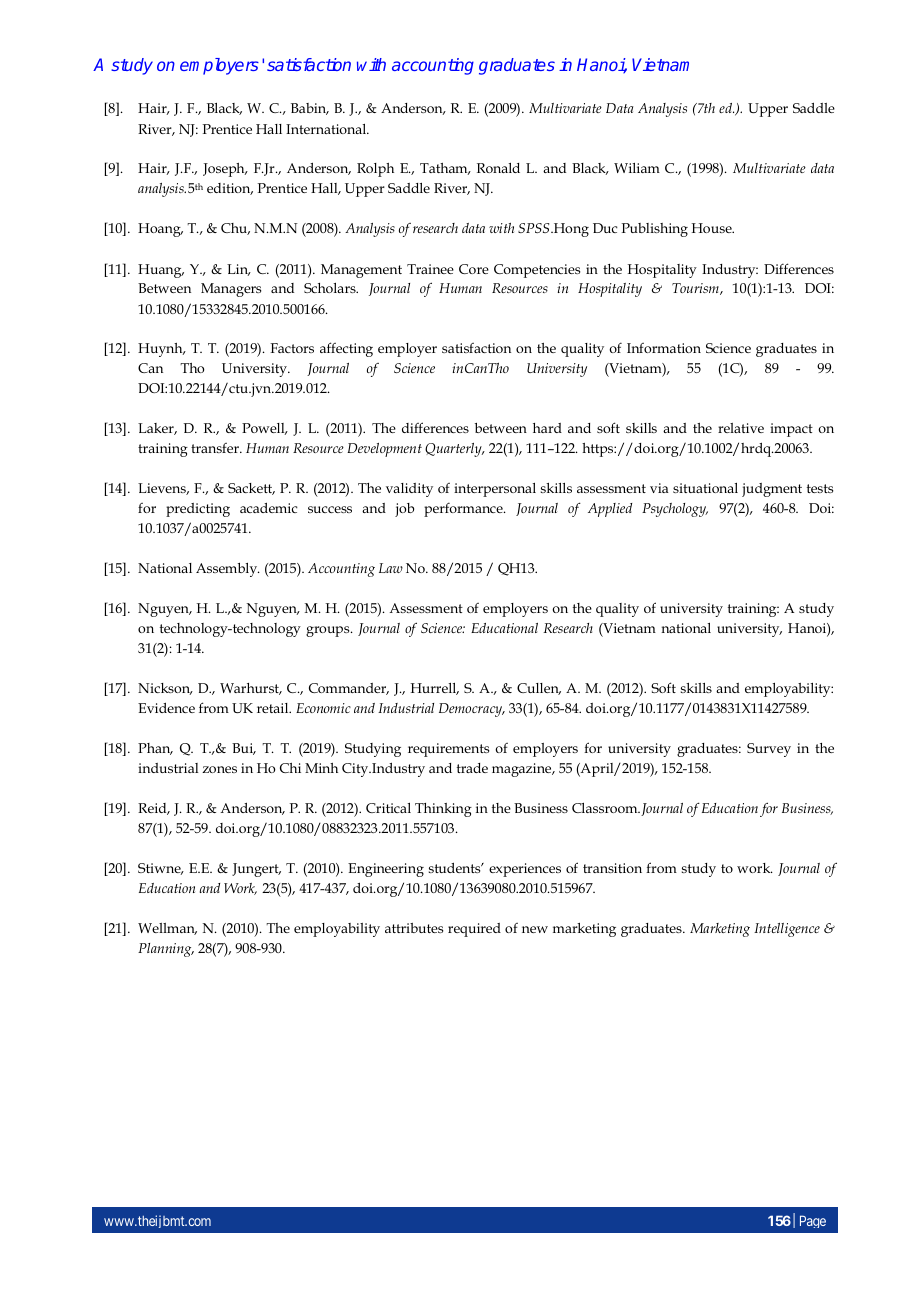 This screenshot has width=924, height=1308. I want to click on Planning, so click(166, 950).
